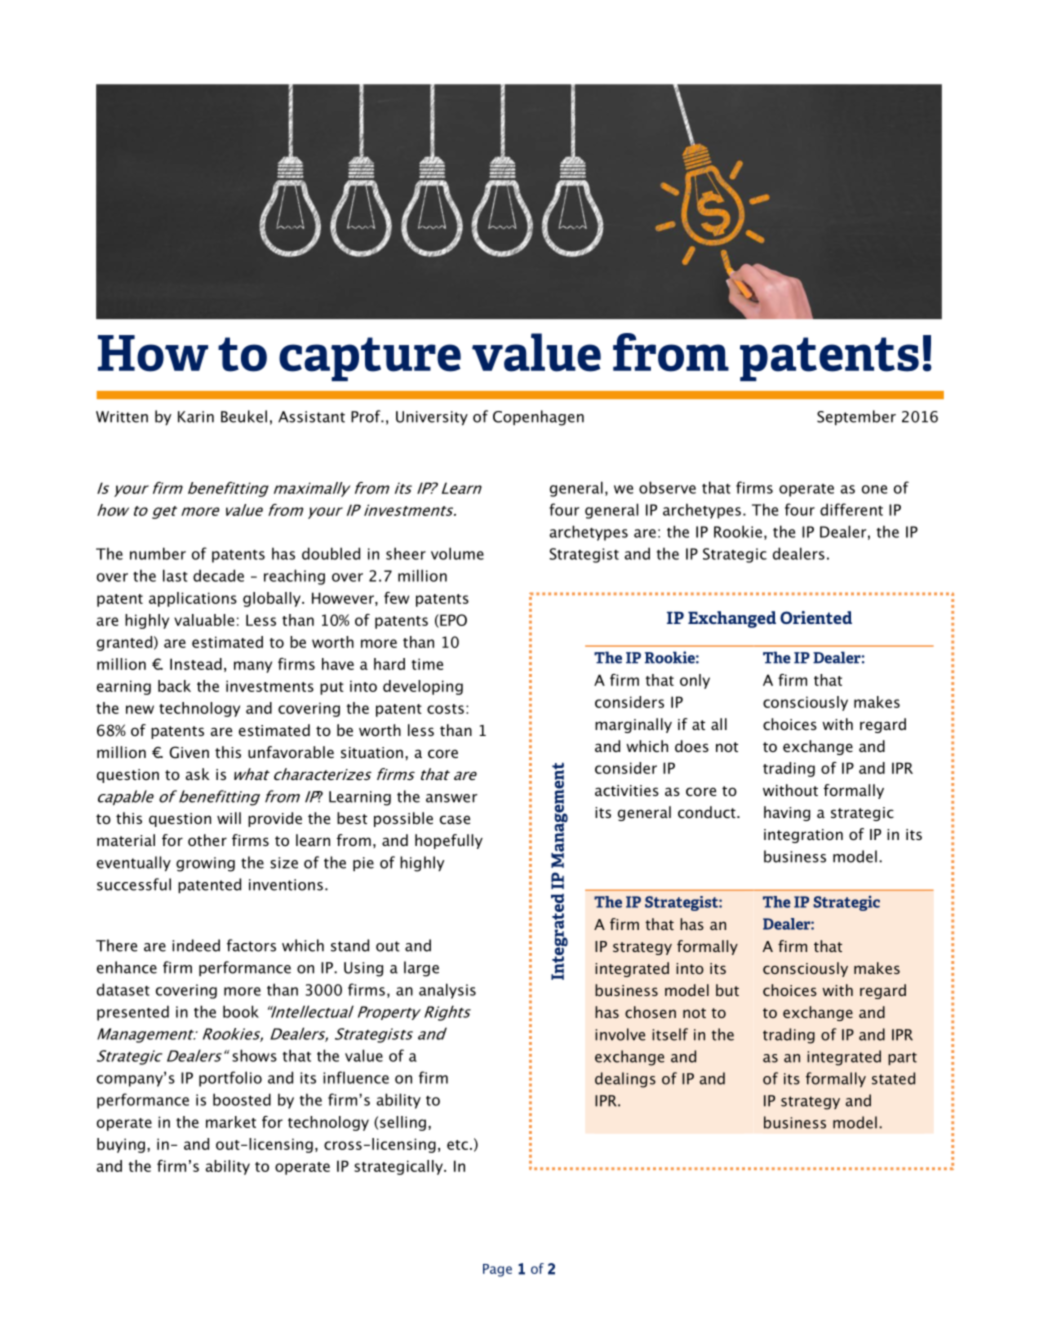 Image resolution: width=1038 pixels, height=1343 pixels. What do you see at coordinates (196, 417) in the document?
I see `Karin` at bounding box center [196, 417].
